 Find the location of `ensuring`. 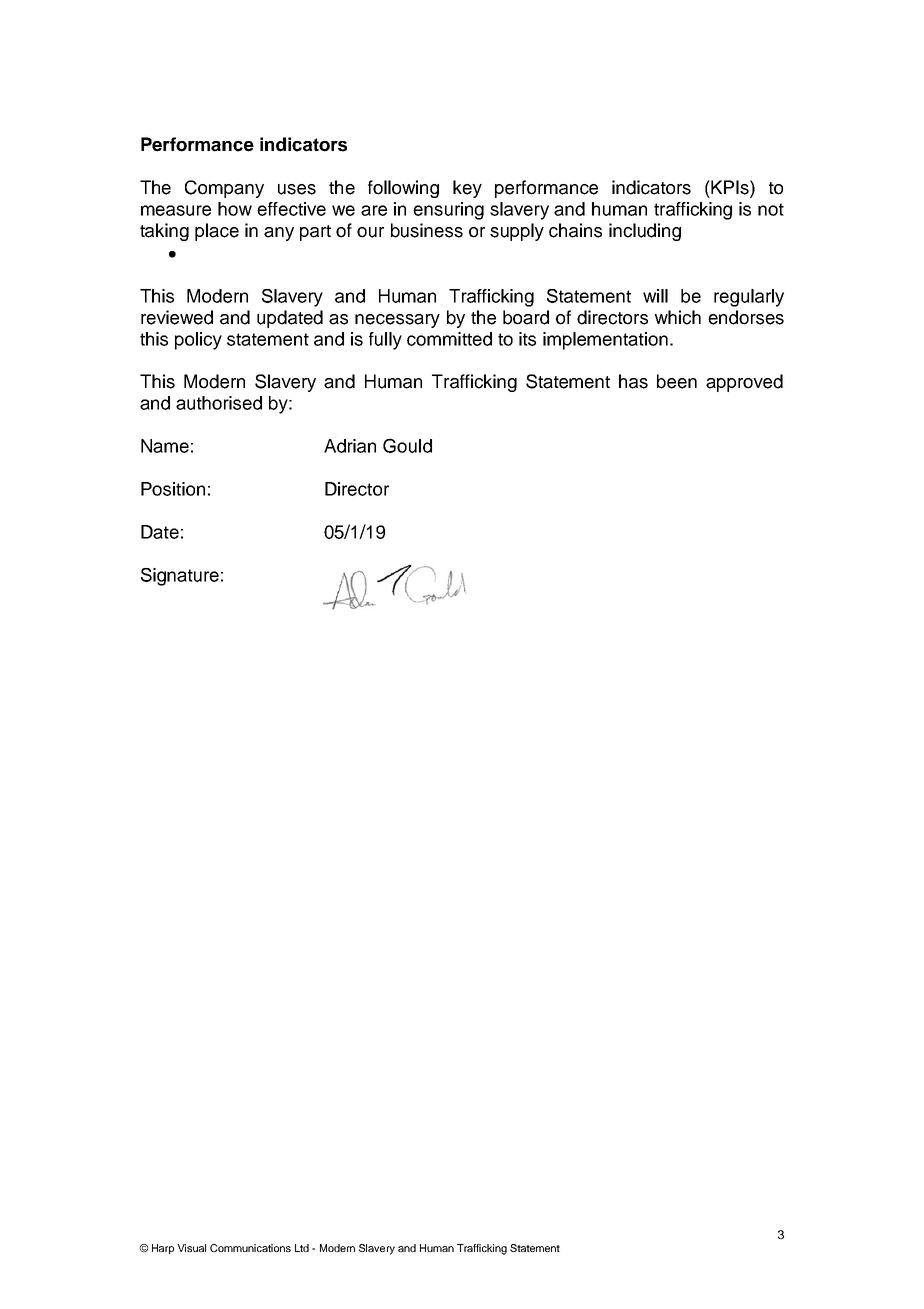

ensuring is located at coordinates (448, 211).
